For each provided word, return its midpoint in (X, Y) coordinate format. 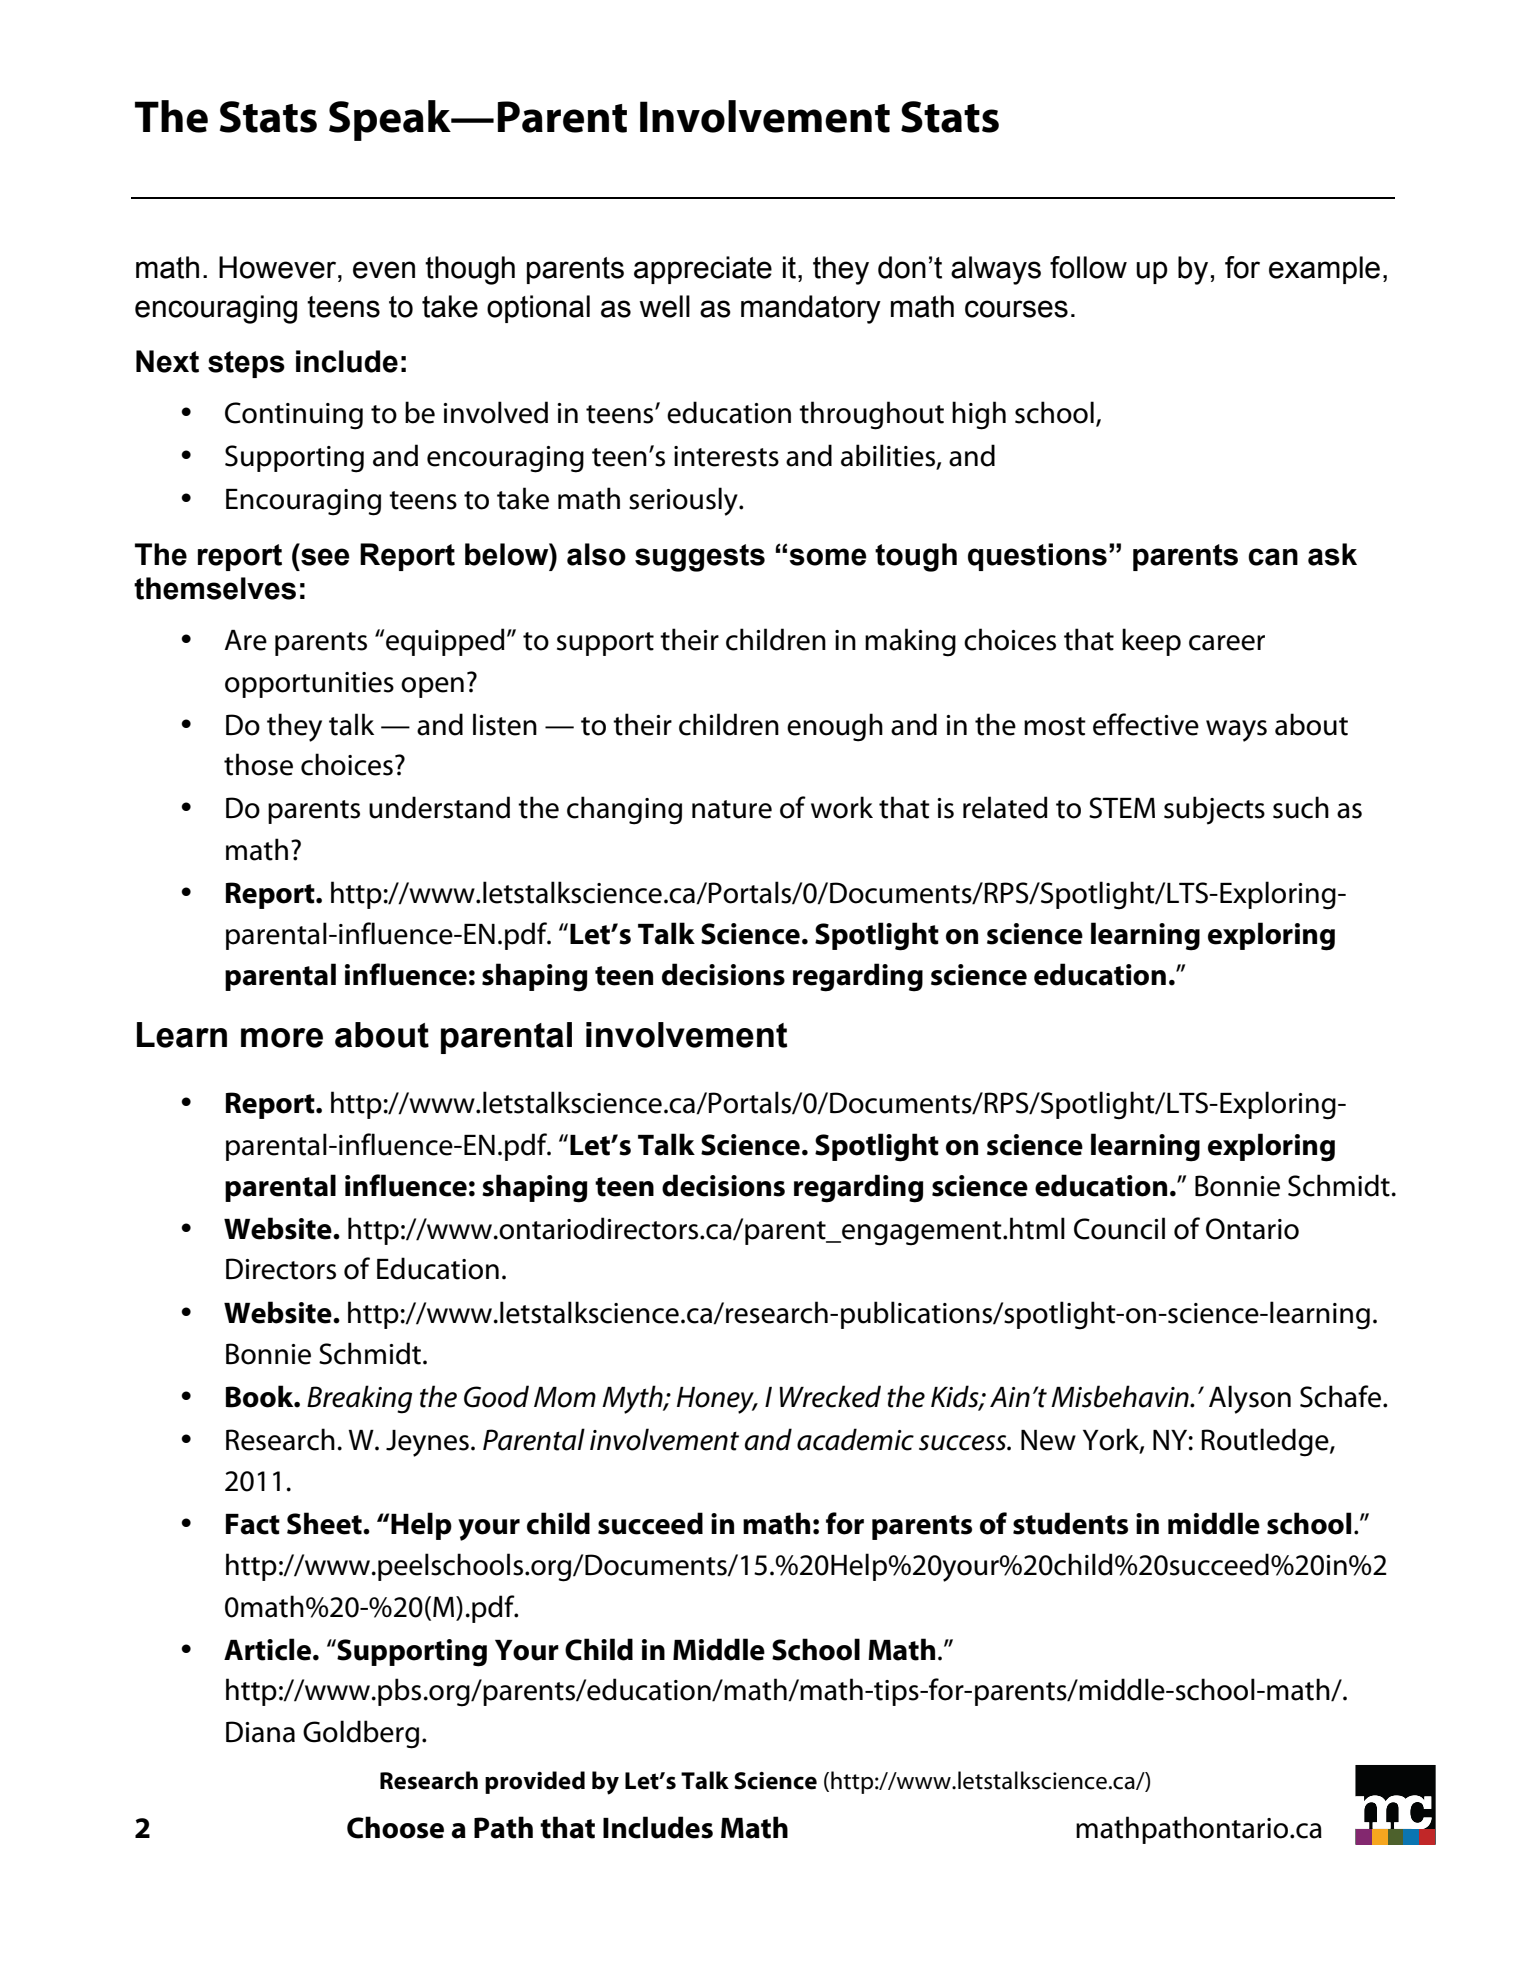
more (282, 1038)
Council (1119, 1228)
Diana (260, 1732)
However (279, 267)
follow (1088, 267)
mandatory (811, 309)
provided (535, 1782)
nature (732, 809)
